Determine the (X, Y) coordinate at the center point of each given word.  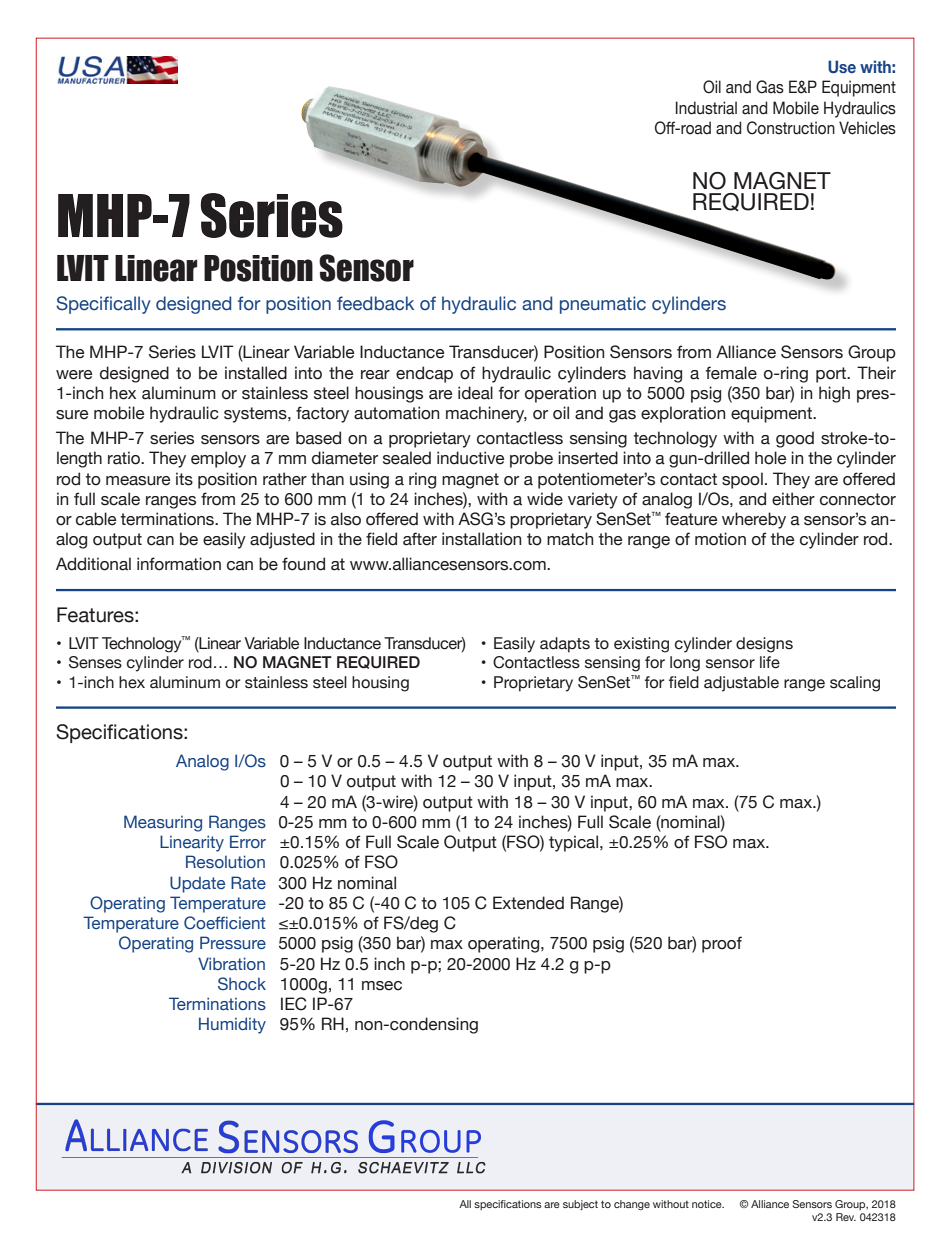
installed (256, 373)
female (731, 373)
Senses (95, 662)
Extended (528, 903)
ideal (475, 393)
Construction (791, 128)
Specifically (103, 305)
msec (382, 986)
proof (722, 944)
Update (197, 884)
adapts (565, 645)
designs (764, 645)
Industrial (706, 108)
